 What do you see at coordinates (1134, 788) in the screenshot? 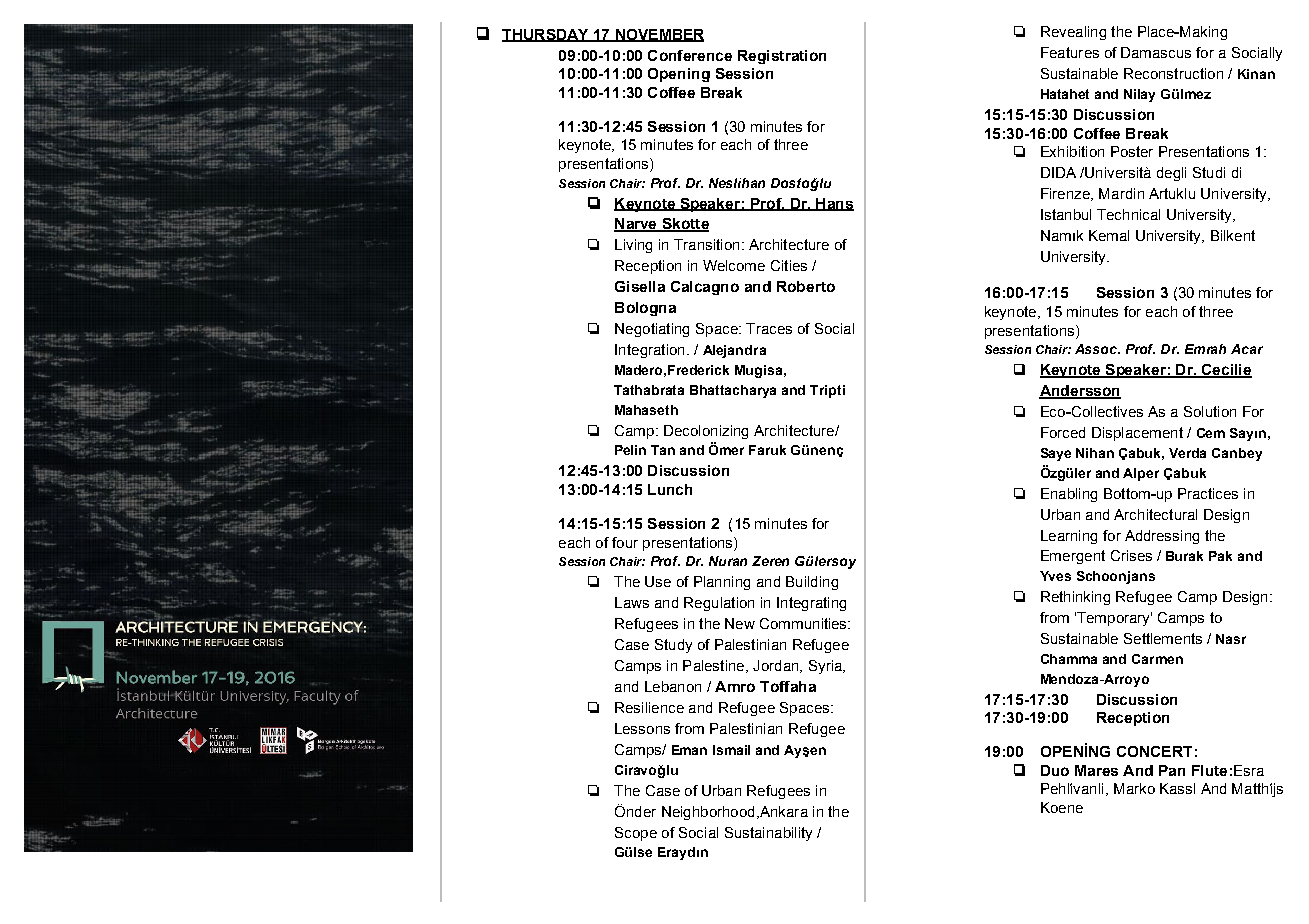
I see `Marko` at bounding box center [1134, 788].
